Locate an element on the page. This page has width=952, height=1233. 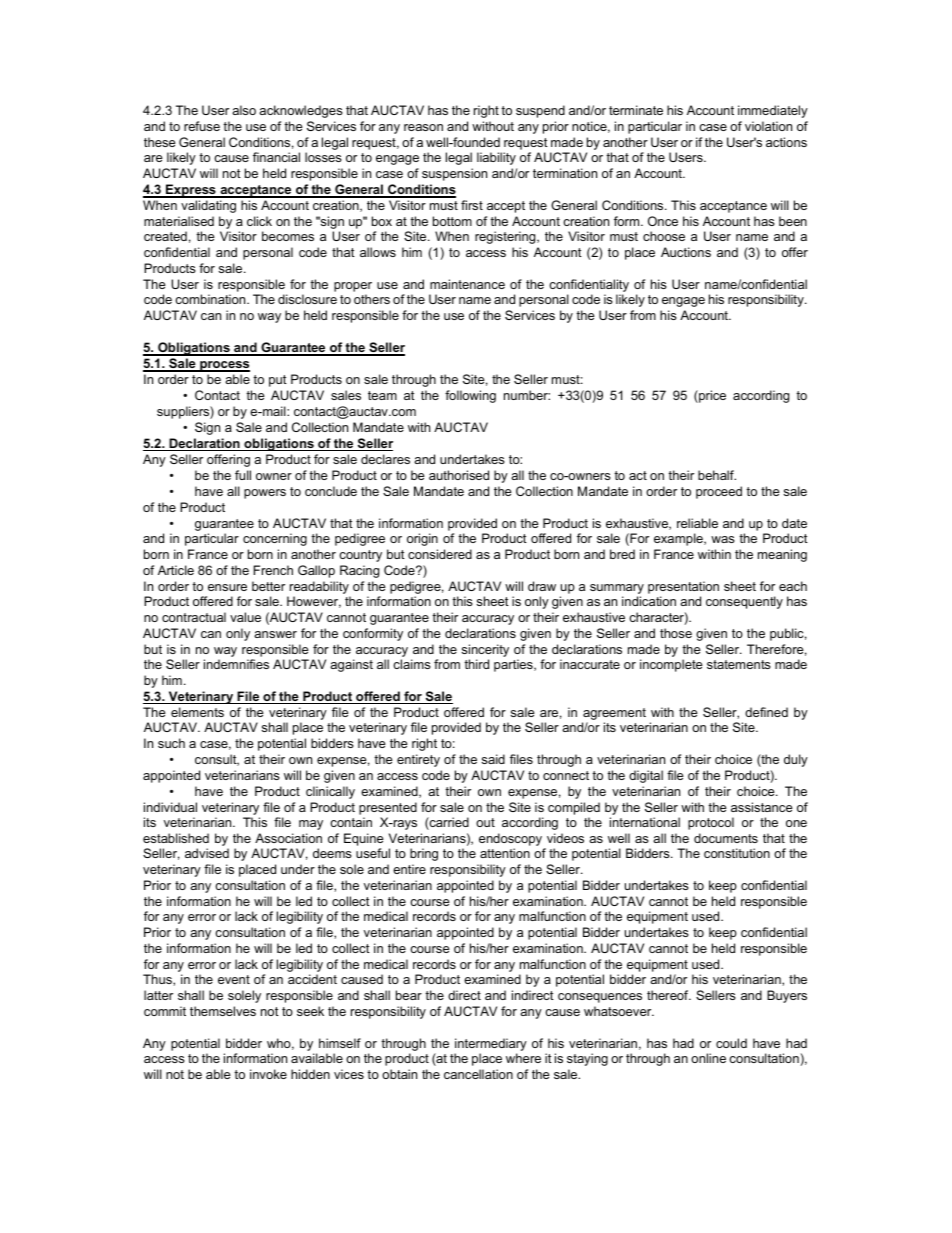
considered is located at coordinates (440, 554).
